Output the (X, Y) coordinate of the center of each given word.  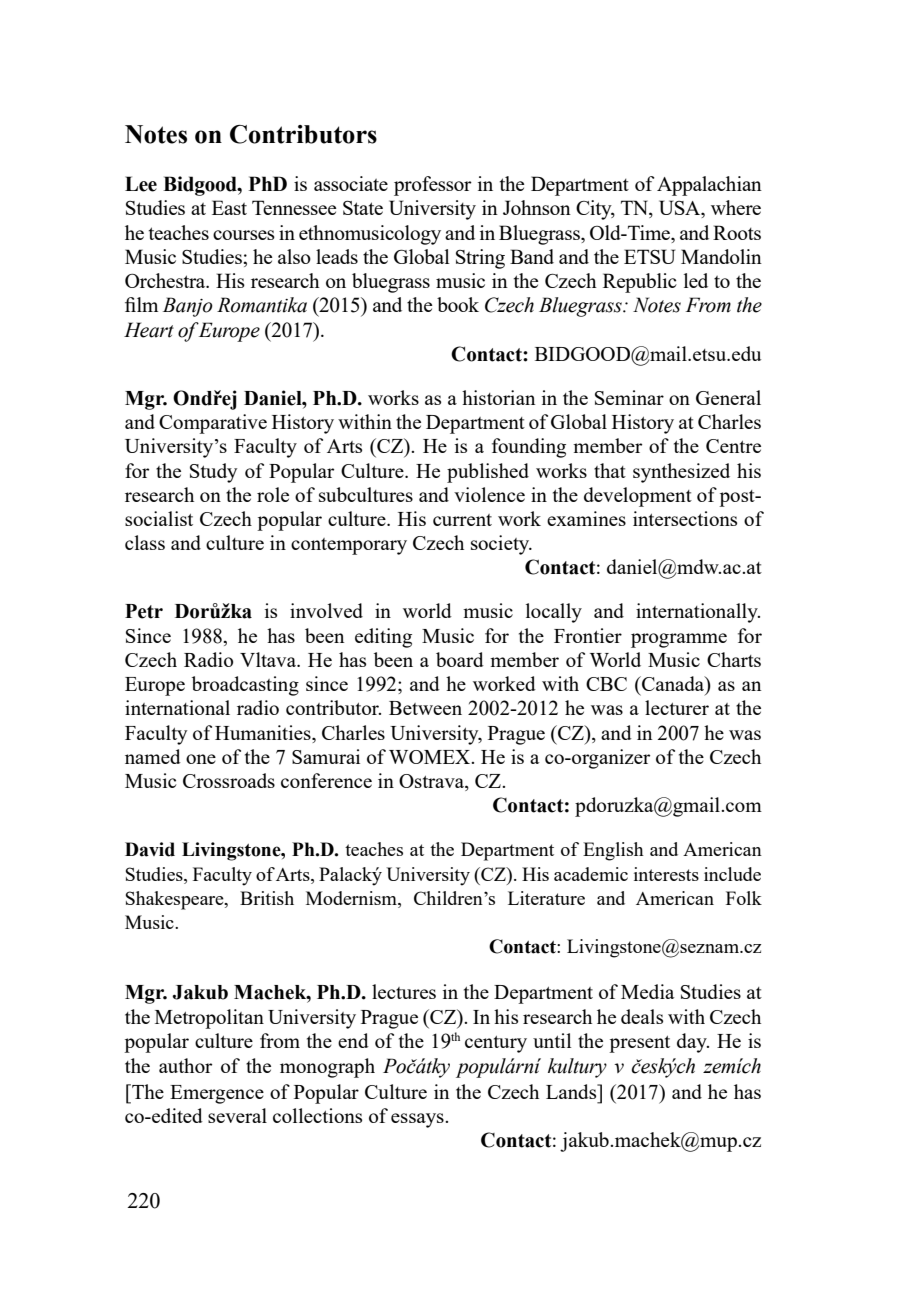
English (613, 851)
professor (433, 186)
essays (418, 1120)
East (229, 207)
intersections (685, 518)
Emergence (217, 1094)
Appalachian (709, 186)
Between (425, 708)
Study (213, 473)
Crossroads (229, 780)
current (462, 520)
